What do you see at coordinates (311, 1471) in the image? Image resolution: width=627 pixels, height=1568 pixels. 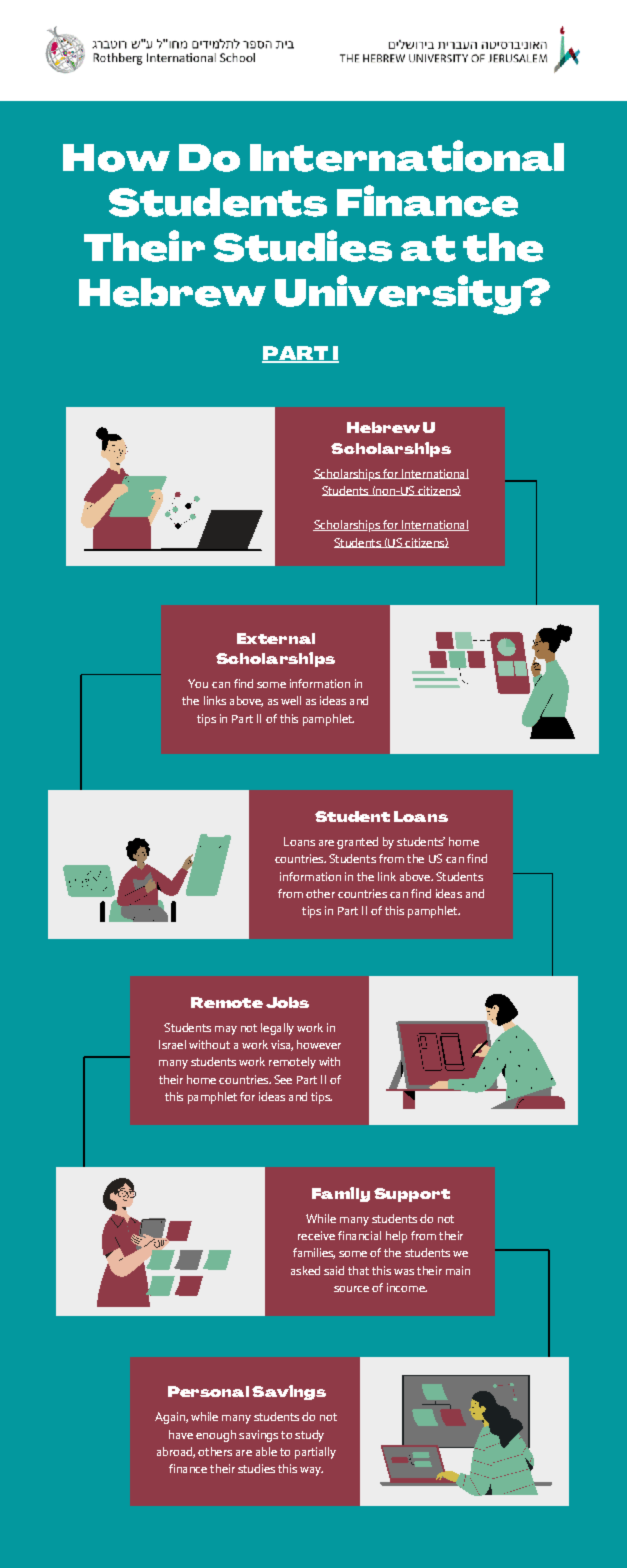 I see `way` at bounding box center [311, 1471].
